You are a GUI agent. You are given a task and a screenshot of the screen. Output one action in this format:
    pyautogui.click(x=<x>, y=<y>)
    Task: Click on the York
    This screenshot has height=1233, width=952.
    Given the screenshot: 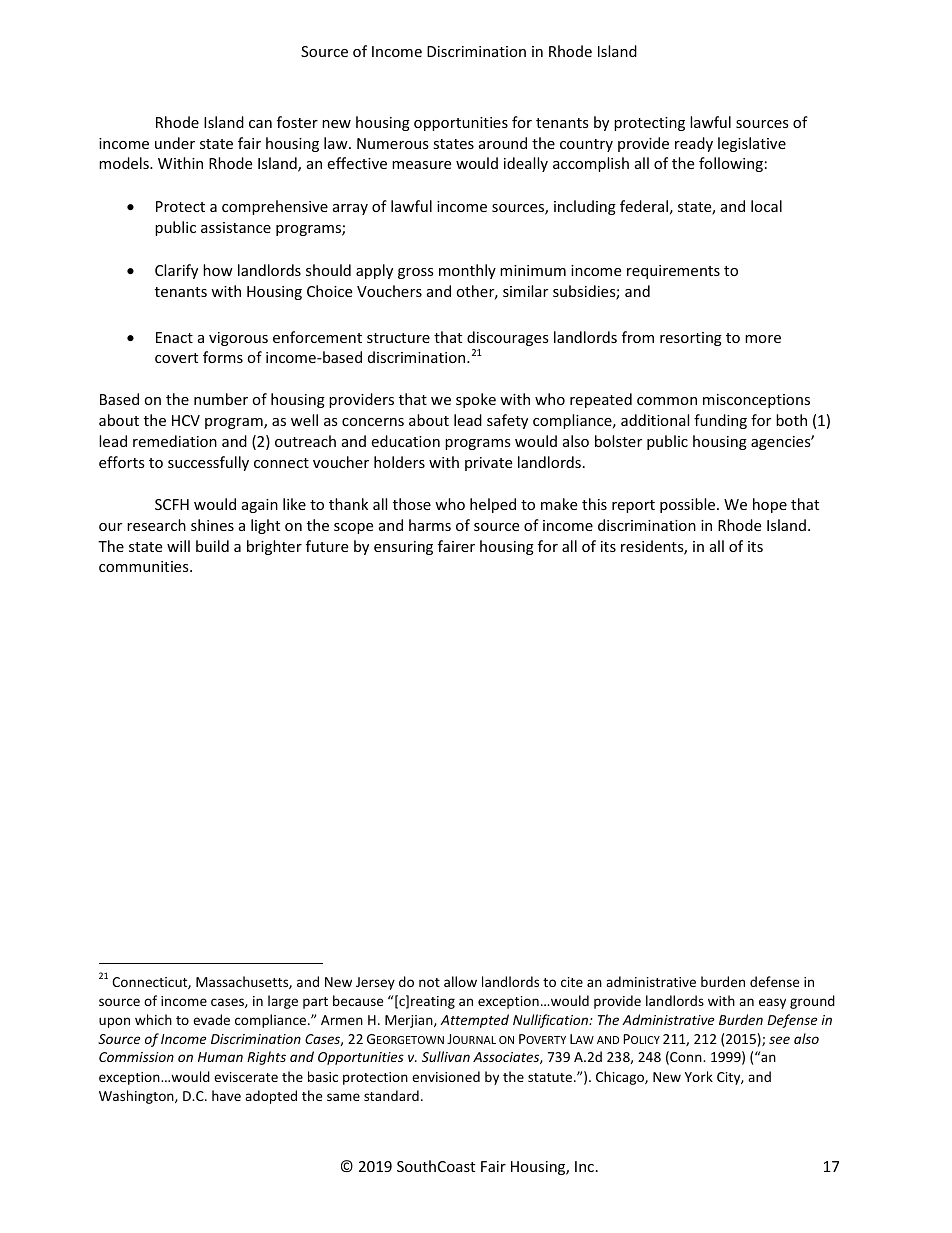 What is the action you would take?
    pyautogui.click(x=699, y=1076)
